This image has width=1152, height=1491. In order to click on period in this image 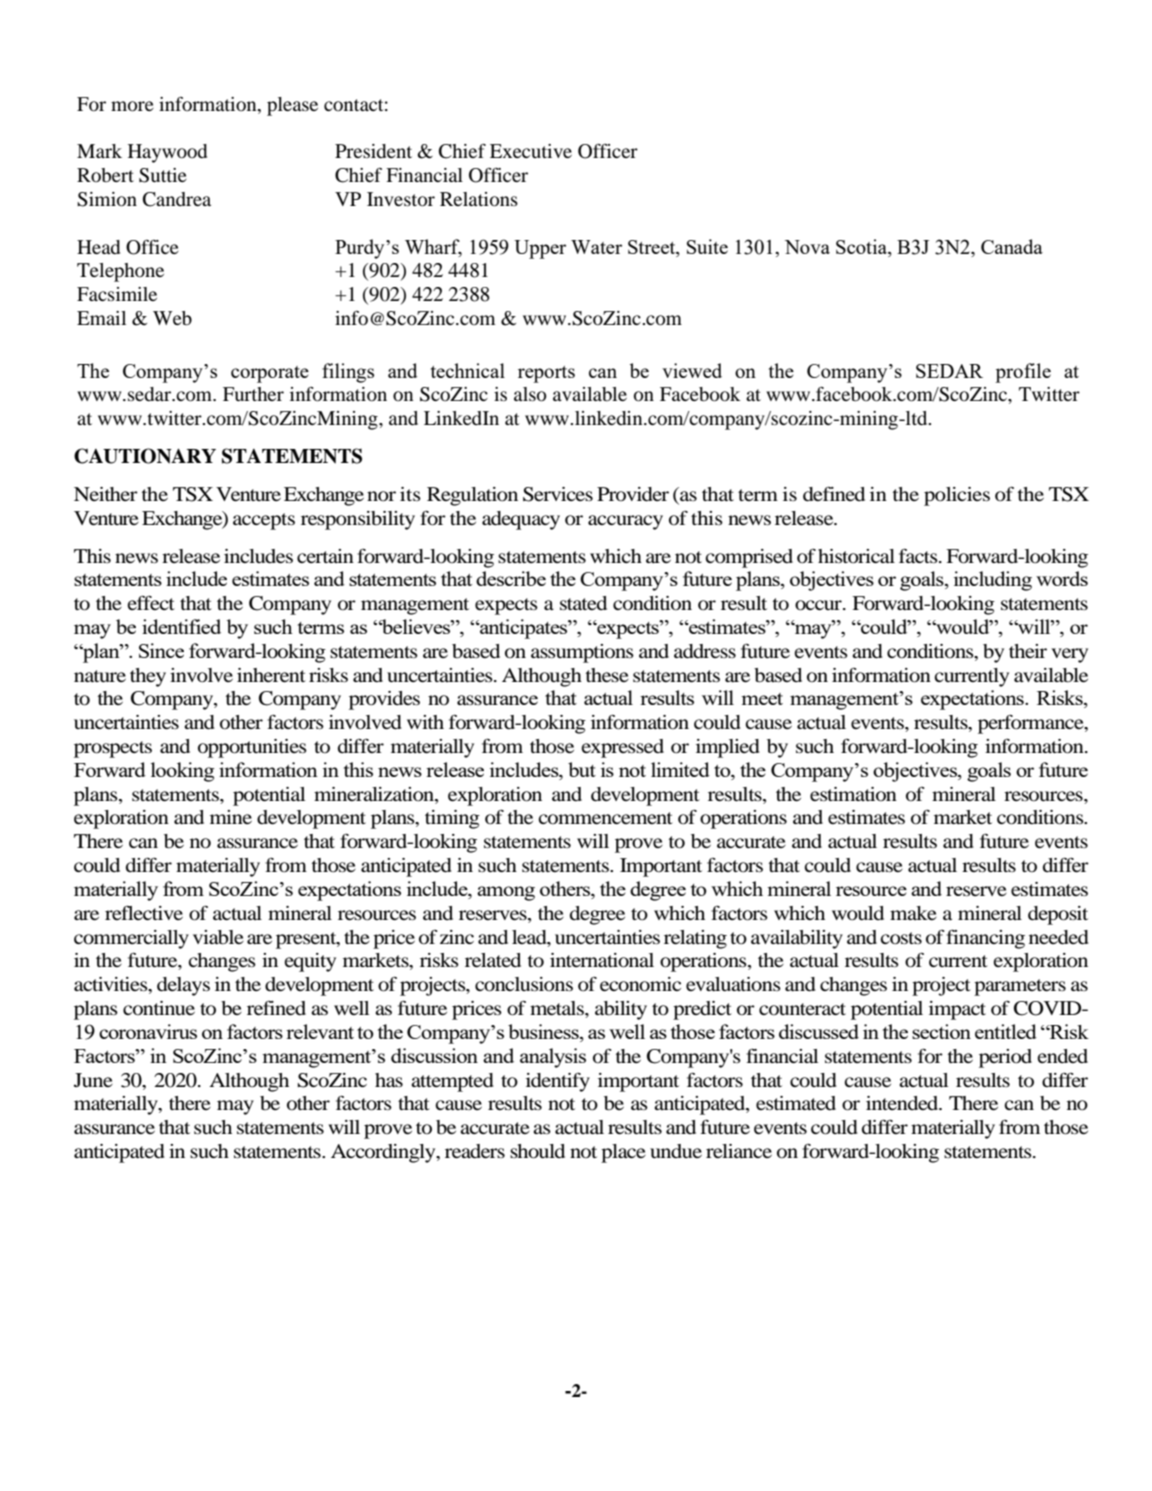, I will do `click(1005, 1058)`.
